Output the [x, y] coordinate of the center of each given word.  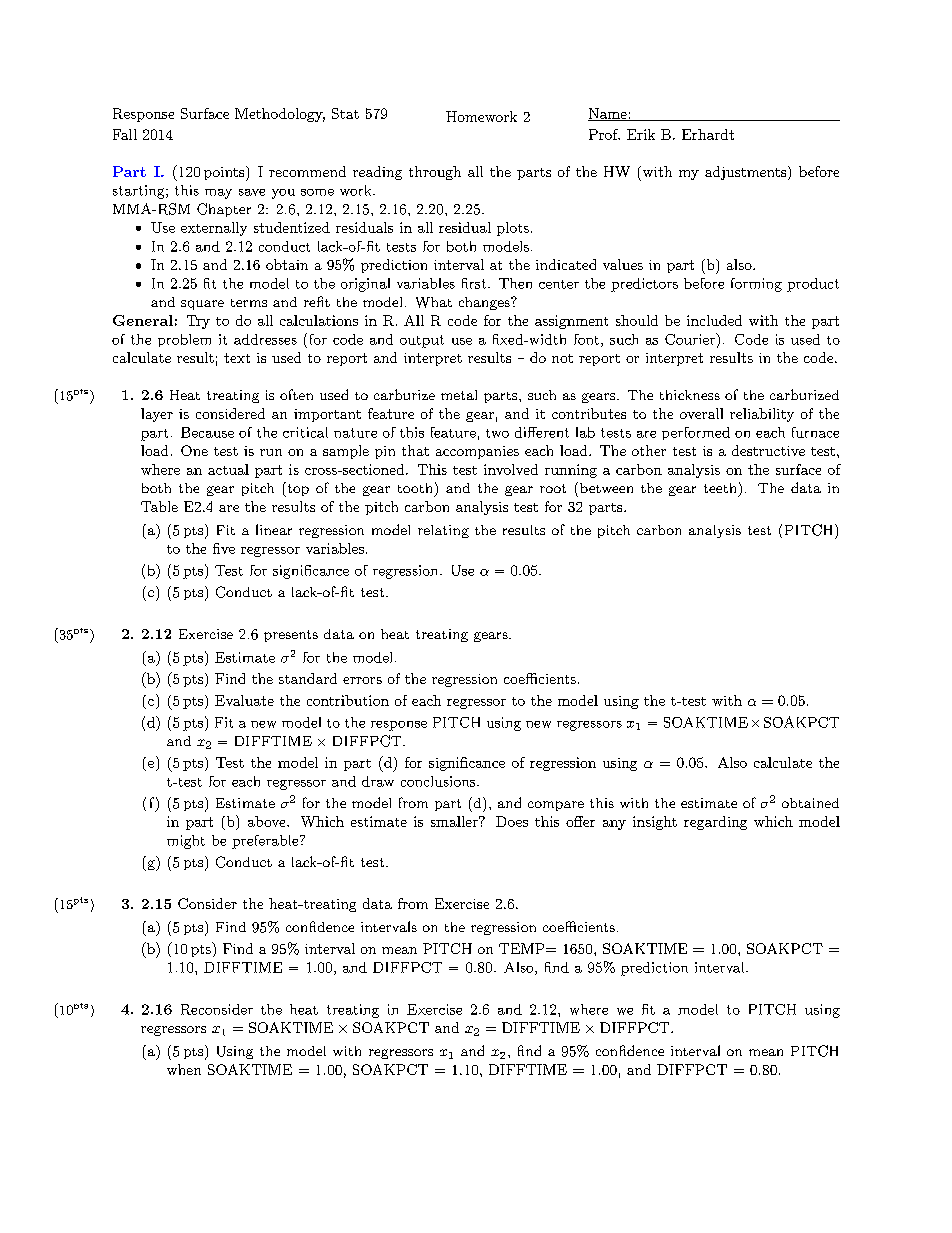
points [225, 173]
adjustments [745, 173]
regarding [715, 823]
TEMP [521, 948]
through [435, 173]
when [184, 1069]
